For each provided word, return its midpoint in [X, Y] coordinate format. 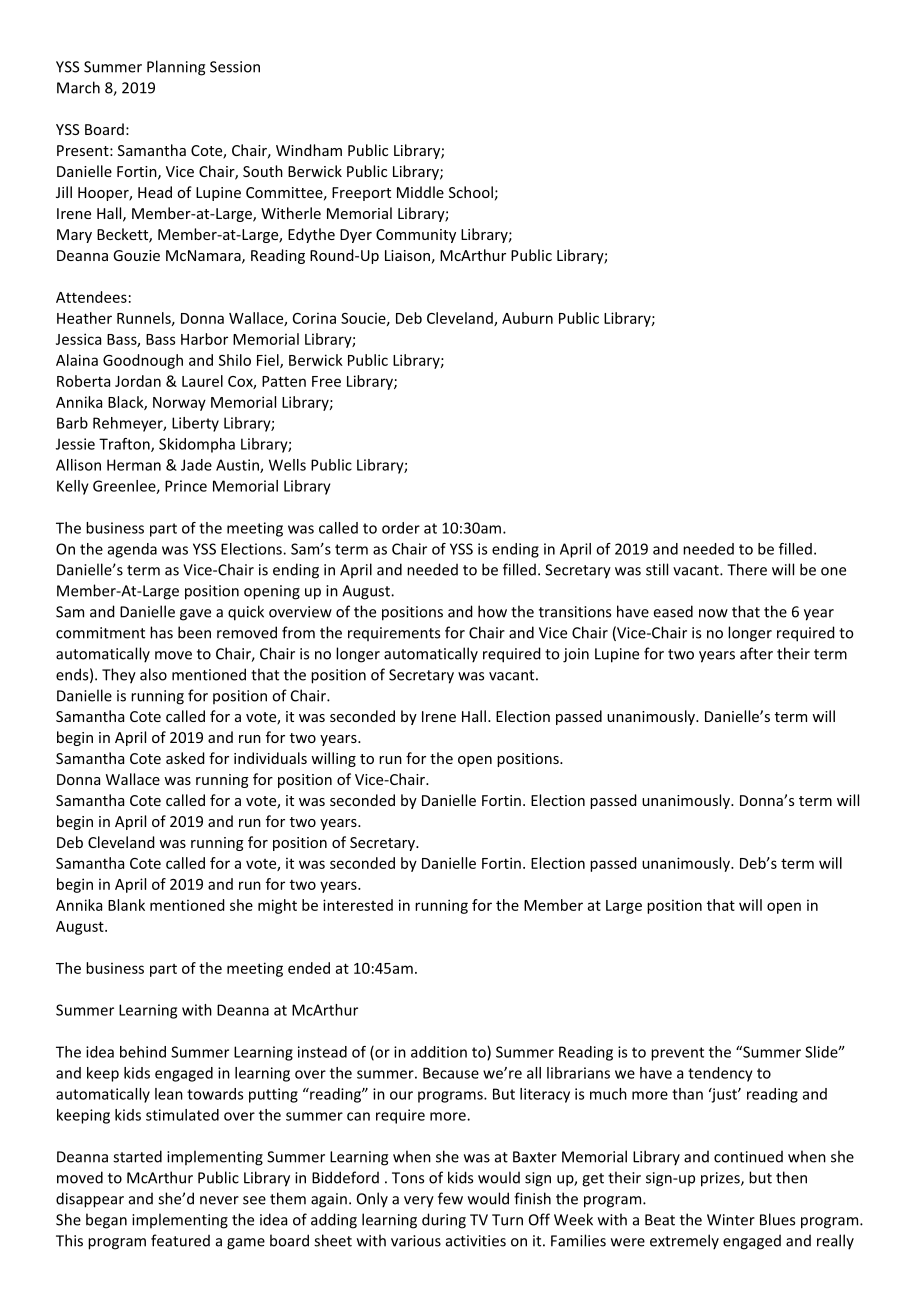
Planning [176, 68]
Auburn [527, 318]
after [756, 653]
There [747, 569]
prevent [677, 1054]
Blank [126, 905]
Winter [731, 1220]
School [471, 192]
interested [358, 905]
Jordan [138, 381]
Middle [420, 192]
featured [180, 1240]
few [450, 1198]
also [153, 674]
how [492, 611]
